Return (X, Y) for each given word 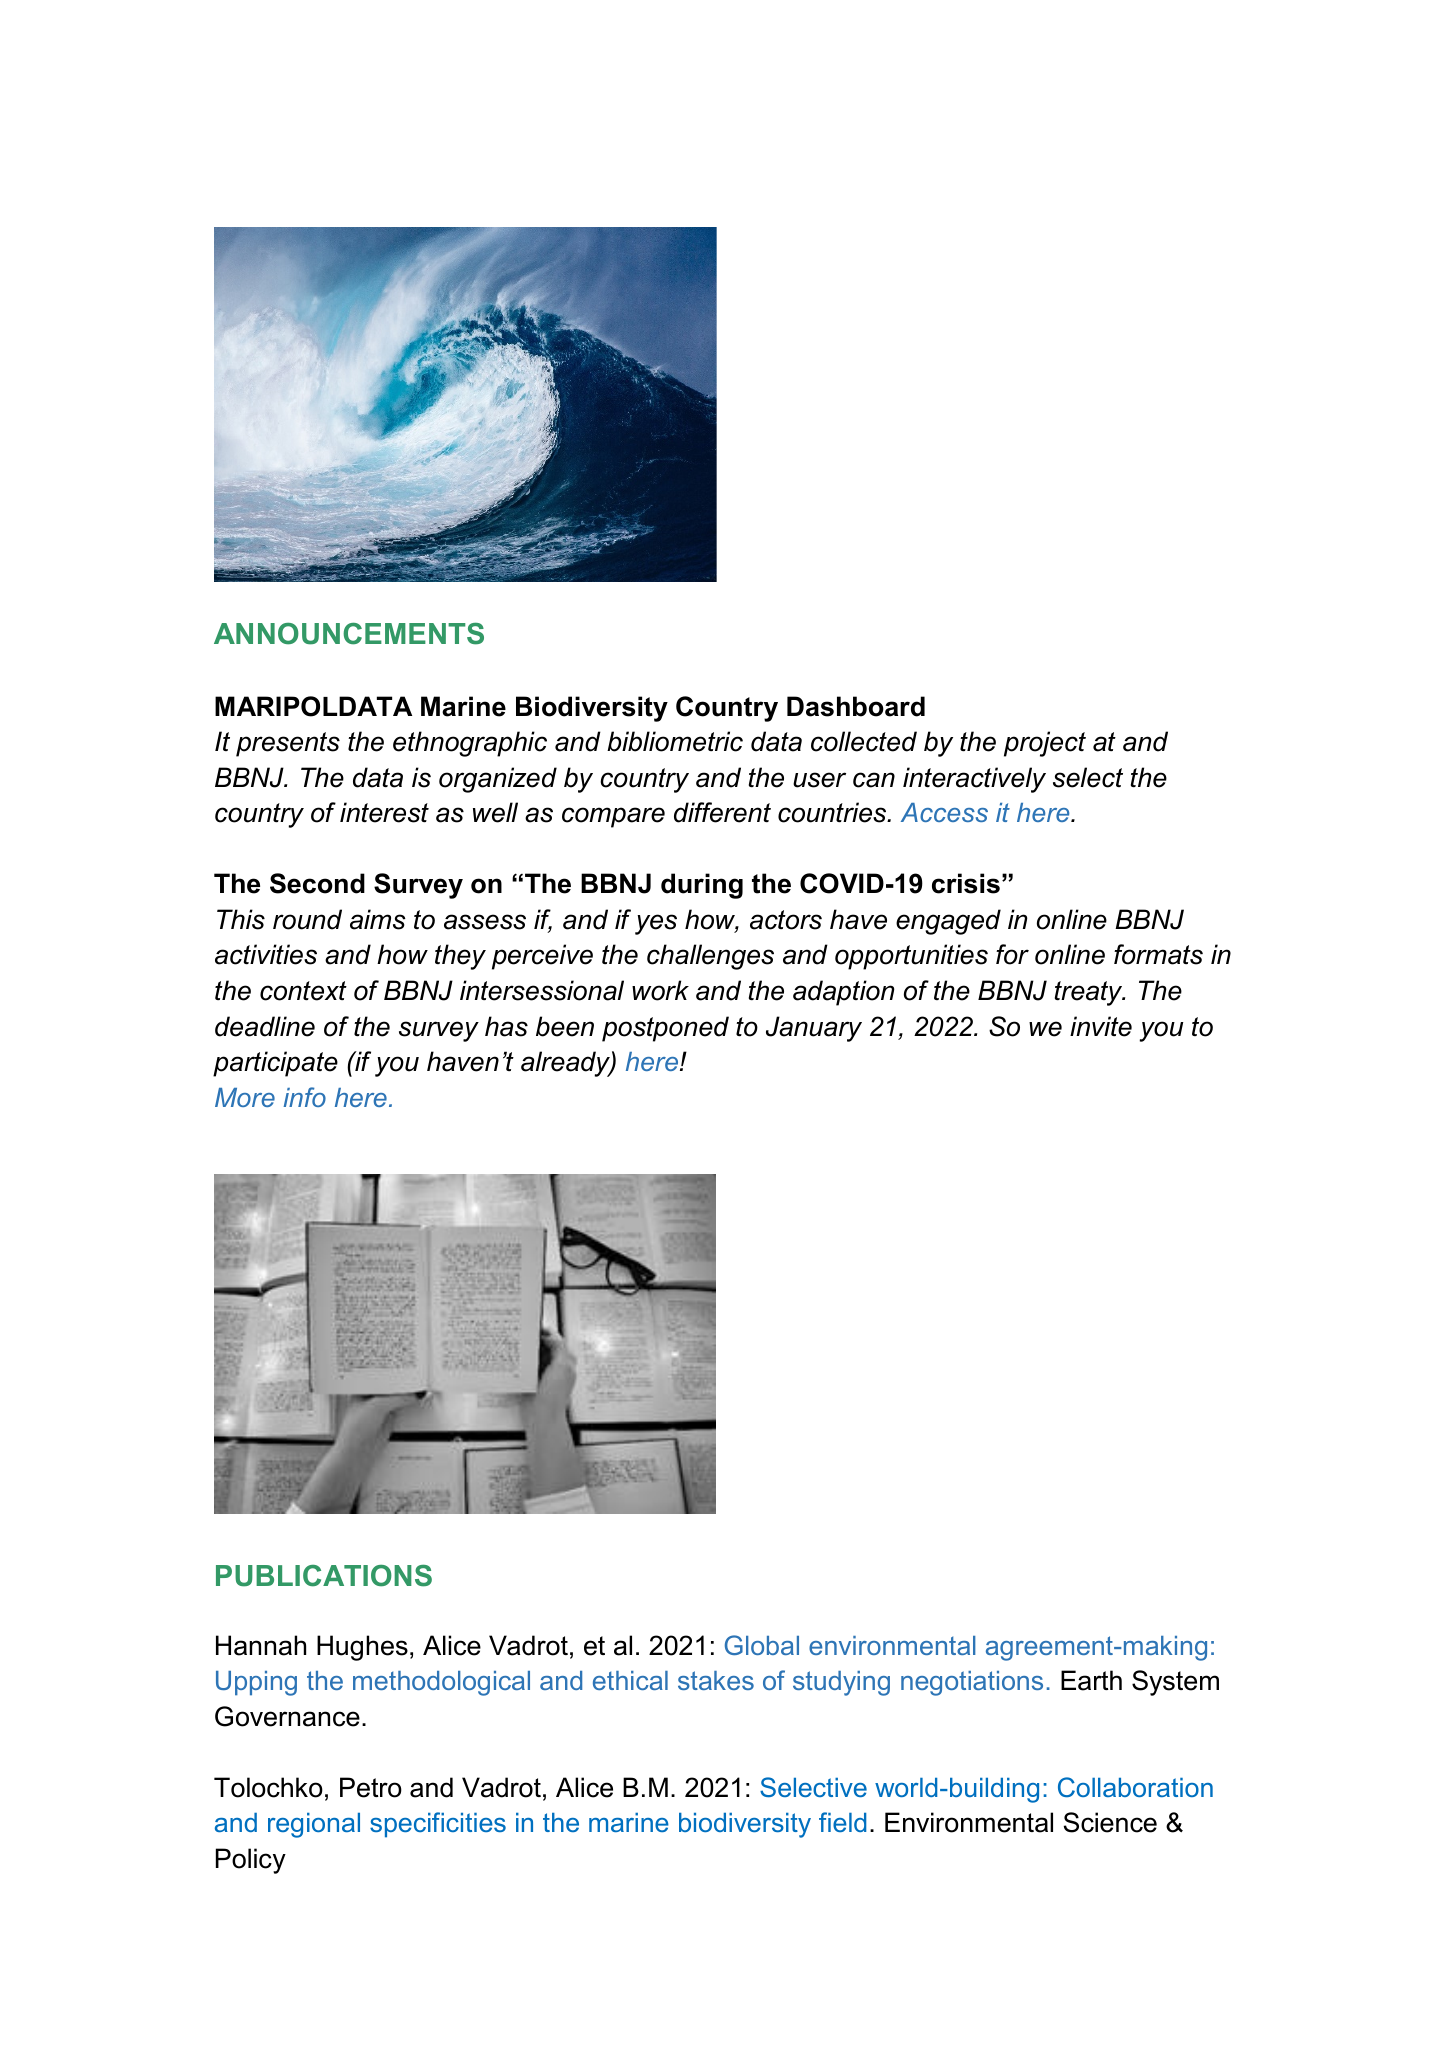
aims (378, 919)
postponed (665, 1029)
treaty (1090, 993)
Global (762, 1645)
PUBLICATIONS (324, 1576)
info (304, 1097)
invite (1101, 1026)
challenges (710, 957)
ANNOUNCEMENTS (349, 634)
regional (314, 1825)
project (1045, 744)
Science (1110, 1822)
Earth (1091, 1680)
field (842, 1822)
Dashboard (856, 706)
